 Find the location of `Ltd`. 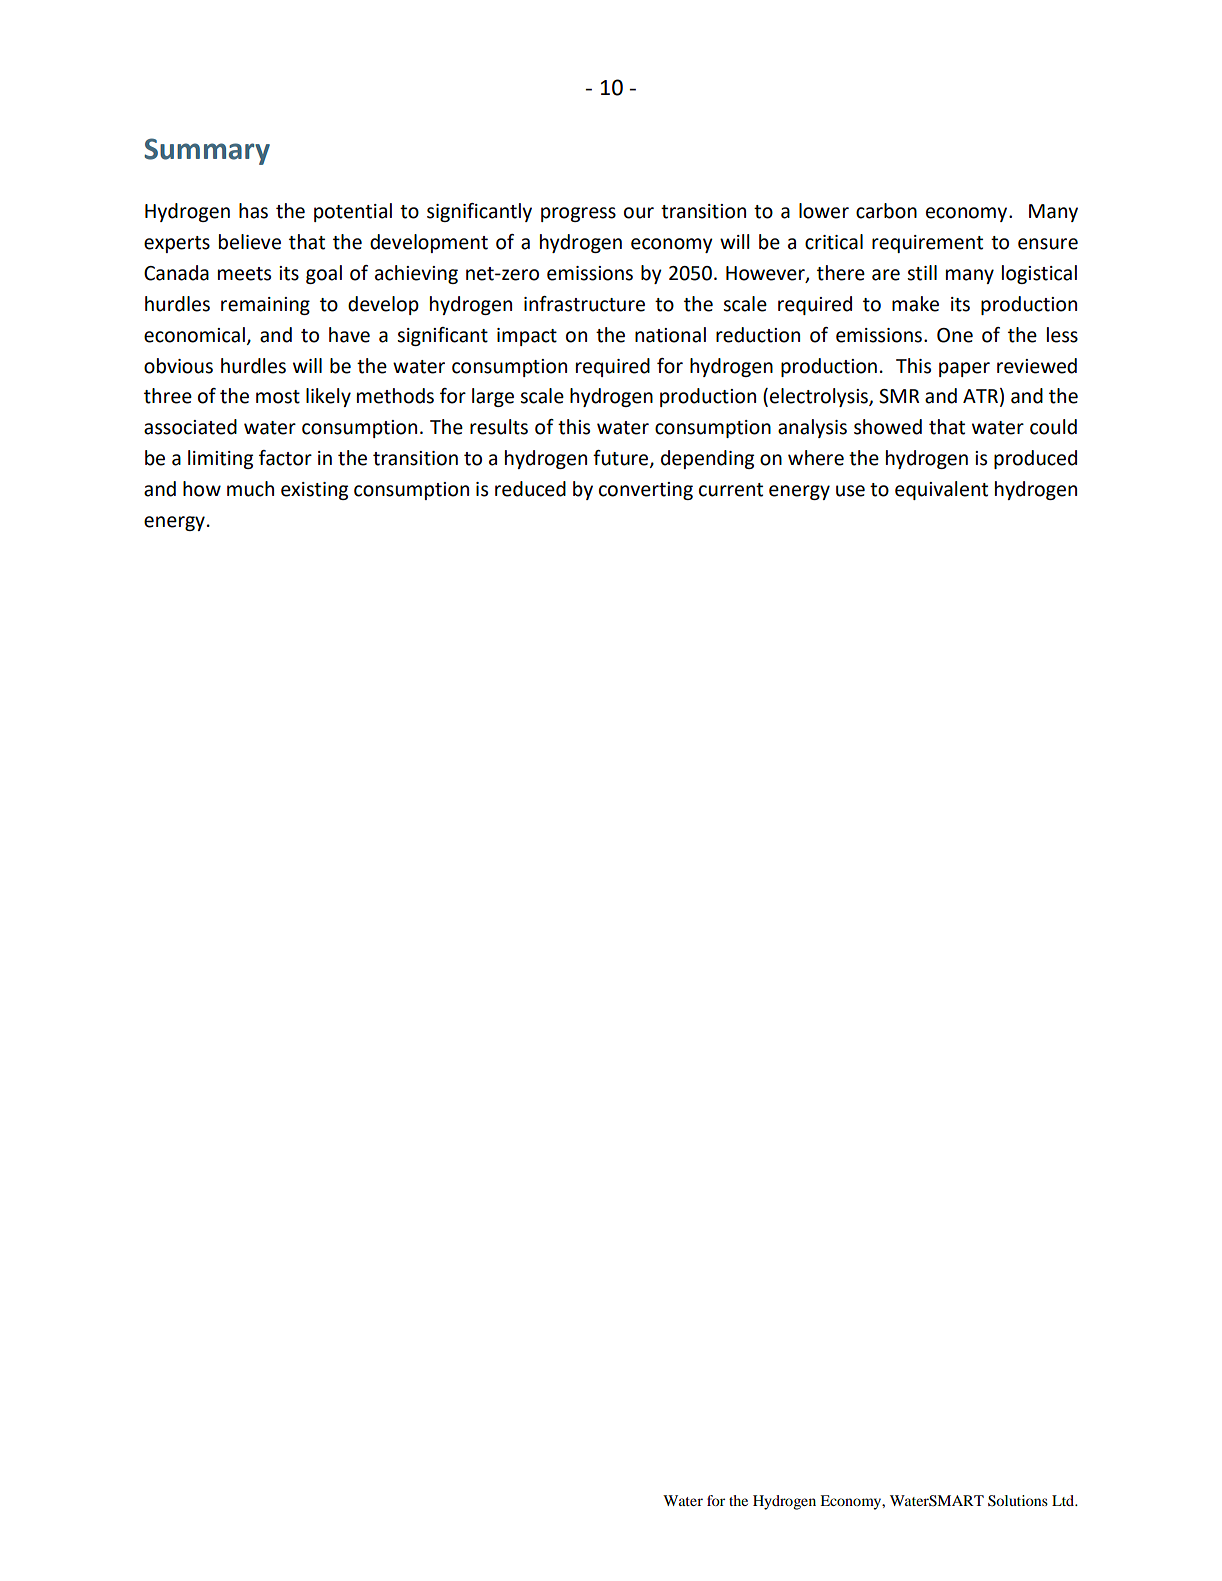

Ltd is located at coordinates (1064, 1500).
